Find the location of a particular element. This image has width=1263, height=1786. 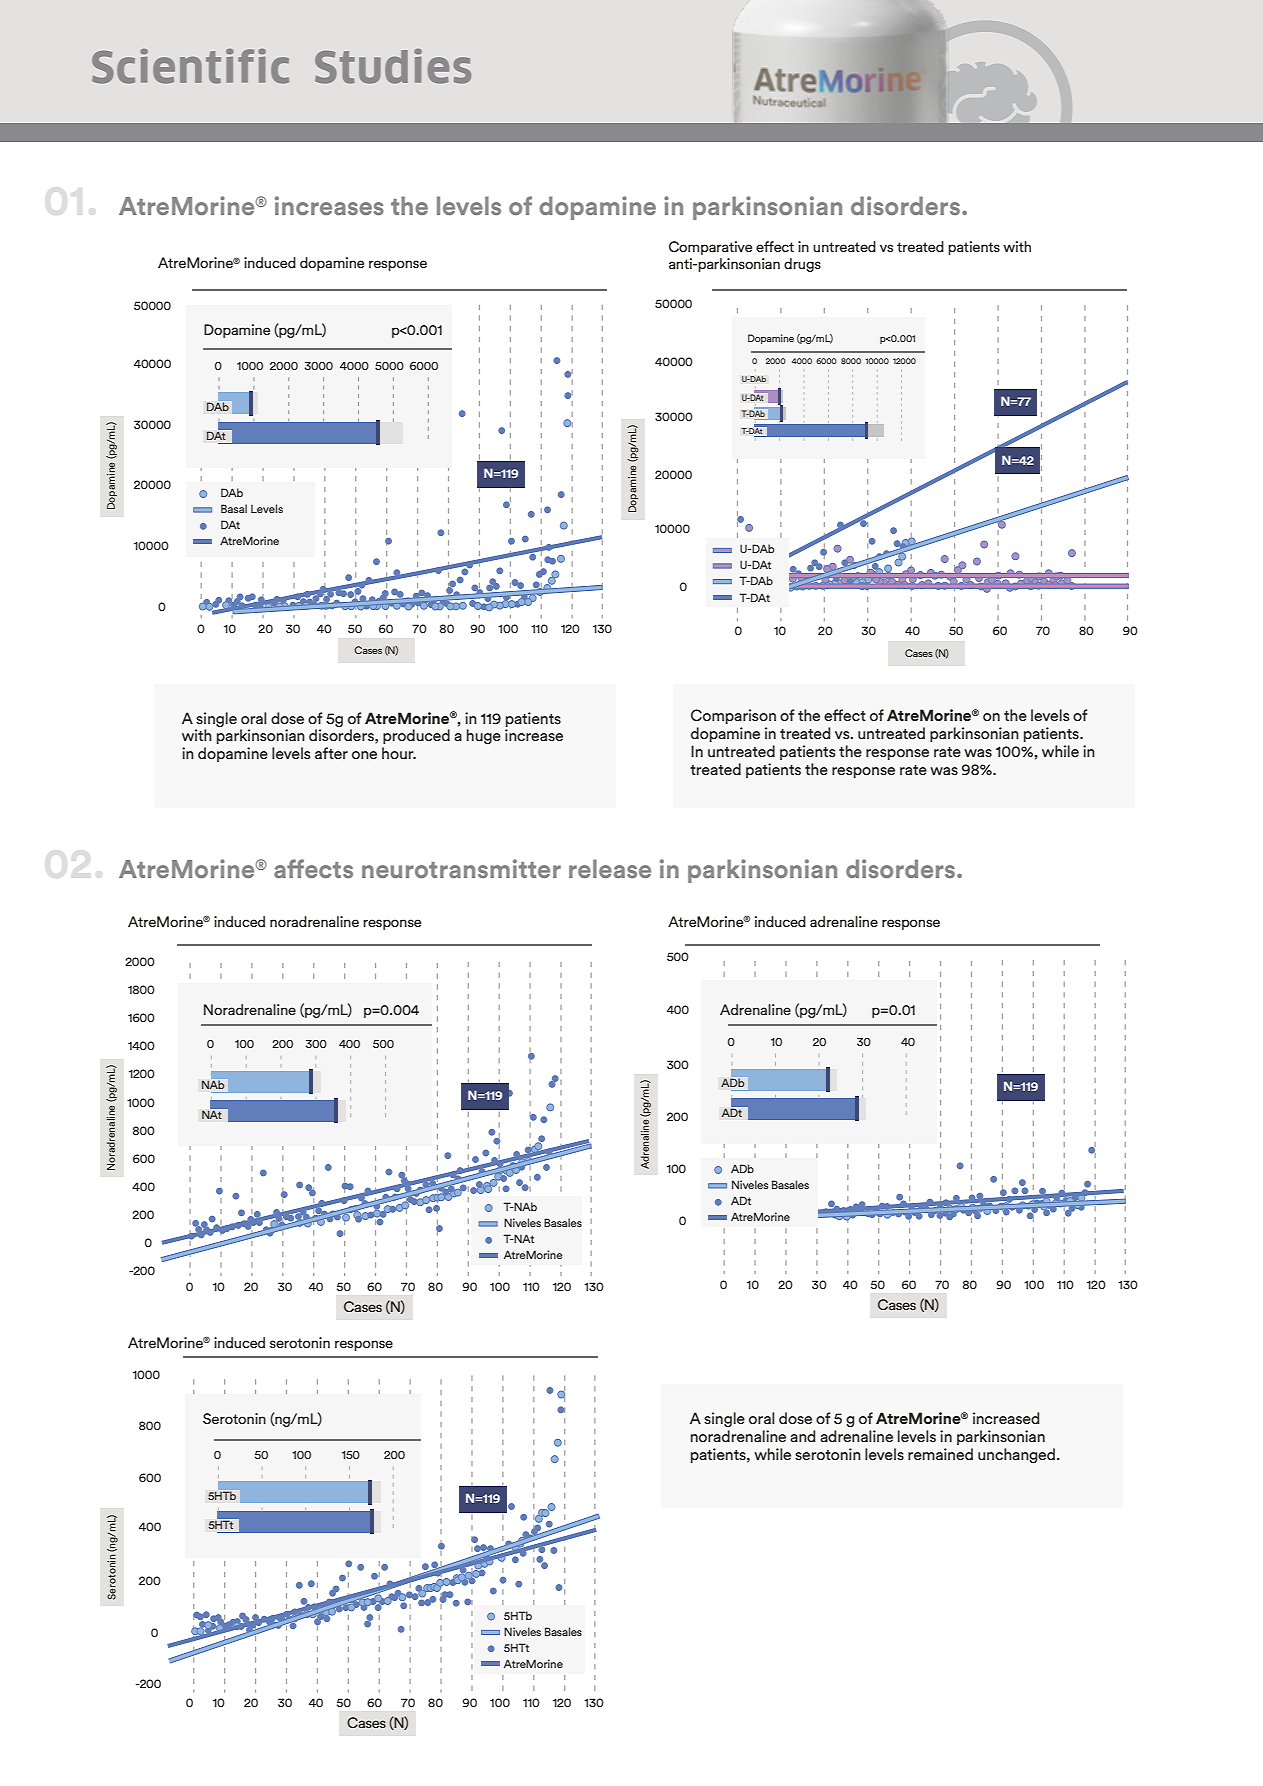

Comparison is located at coordinates (733, 716).
